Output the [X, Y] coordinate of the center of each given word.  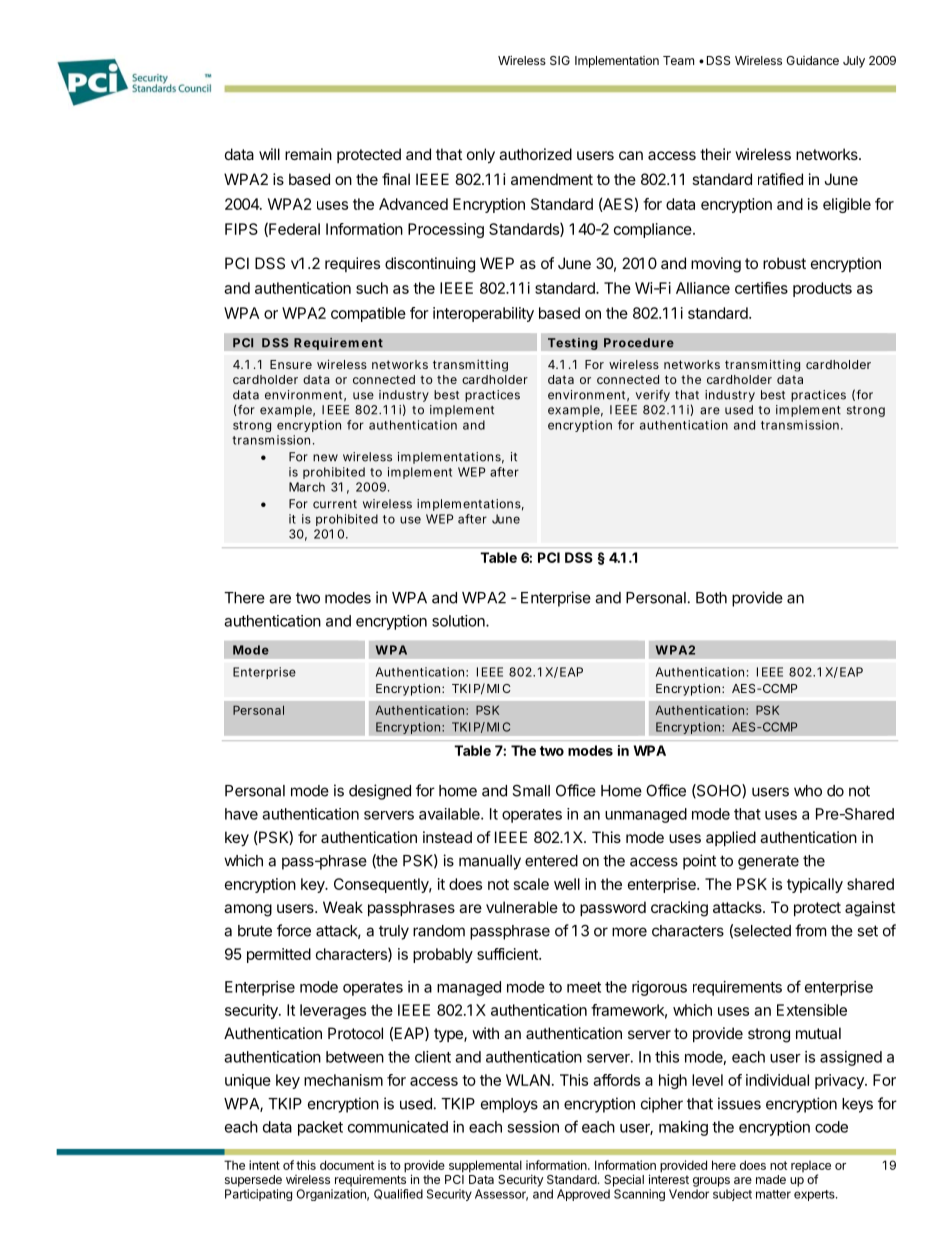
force [294, 930]
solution [459, 621]
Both [711, 598]
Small [531, 790]
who [808, 791]
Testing [573, 344]
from [811, 930]
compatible [368, 314]
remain [308, 154]
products [822, 289]
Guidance [812, 60]
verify [653, 396]
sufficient [508, 954]
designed [380, 792]
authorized [535, 154]
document [347, 1165]
